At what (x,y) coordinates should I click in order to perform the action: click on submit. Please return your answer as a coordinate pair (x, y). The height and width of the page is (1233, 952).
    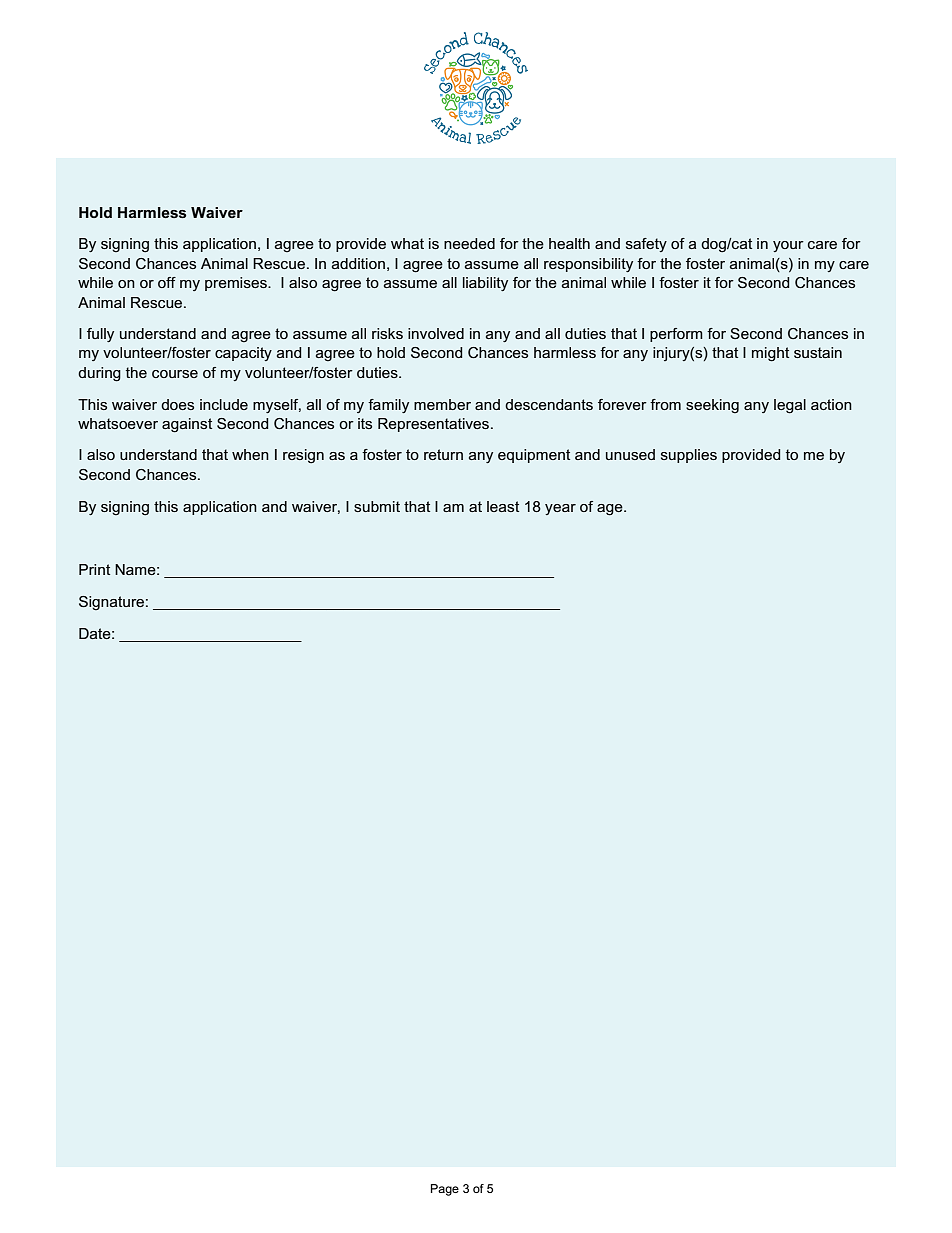
    Looking at the image, I should click on (377, 506).
